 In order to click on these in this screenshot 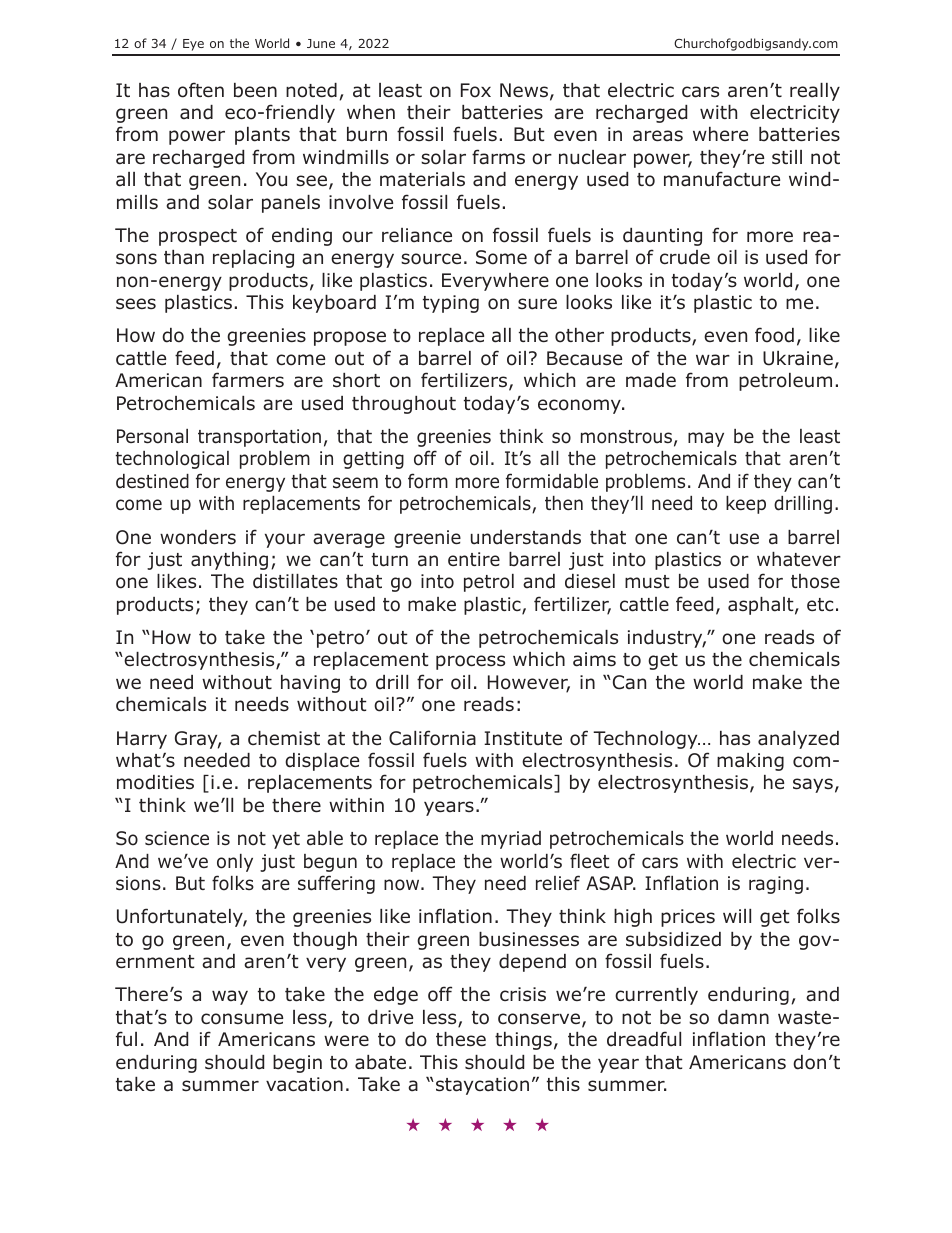, I will do `click(461, 1039)`.
